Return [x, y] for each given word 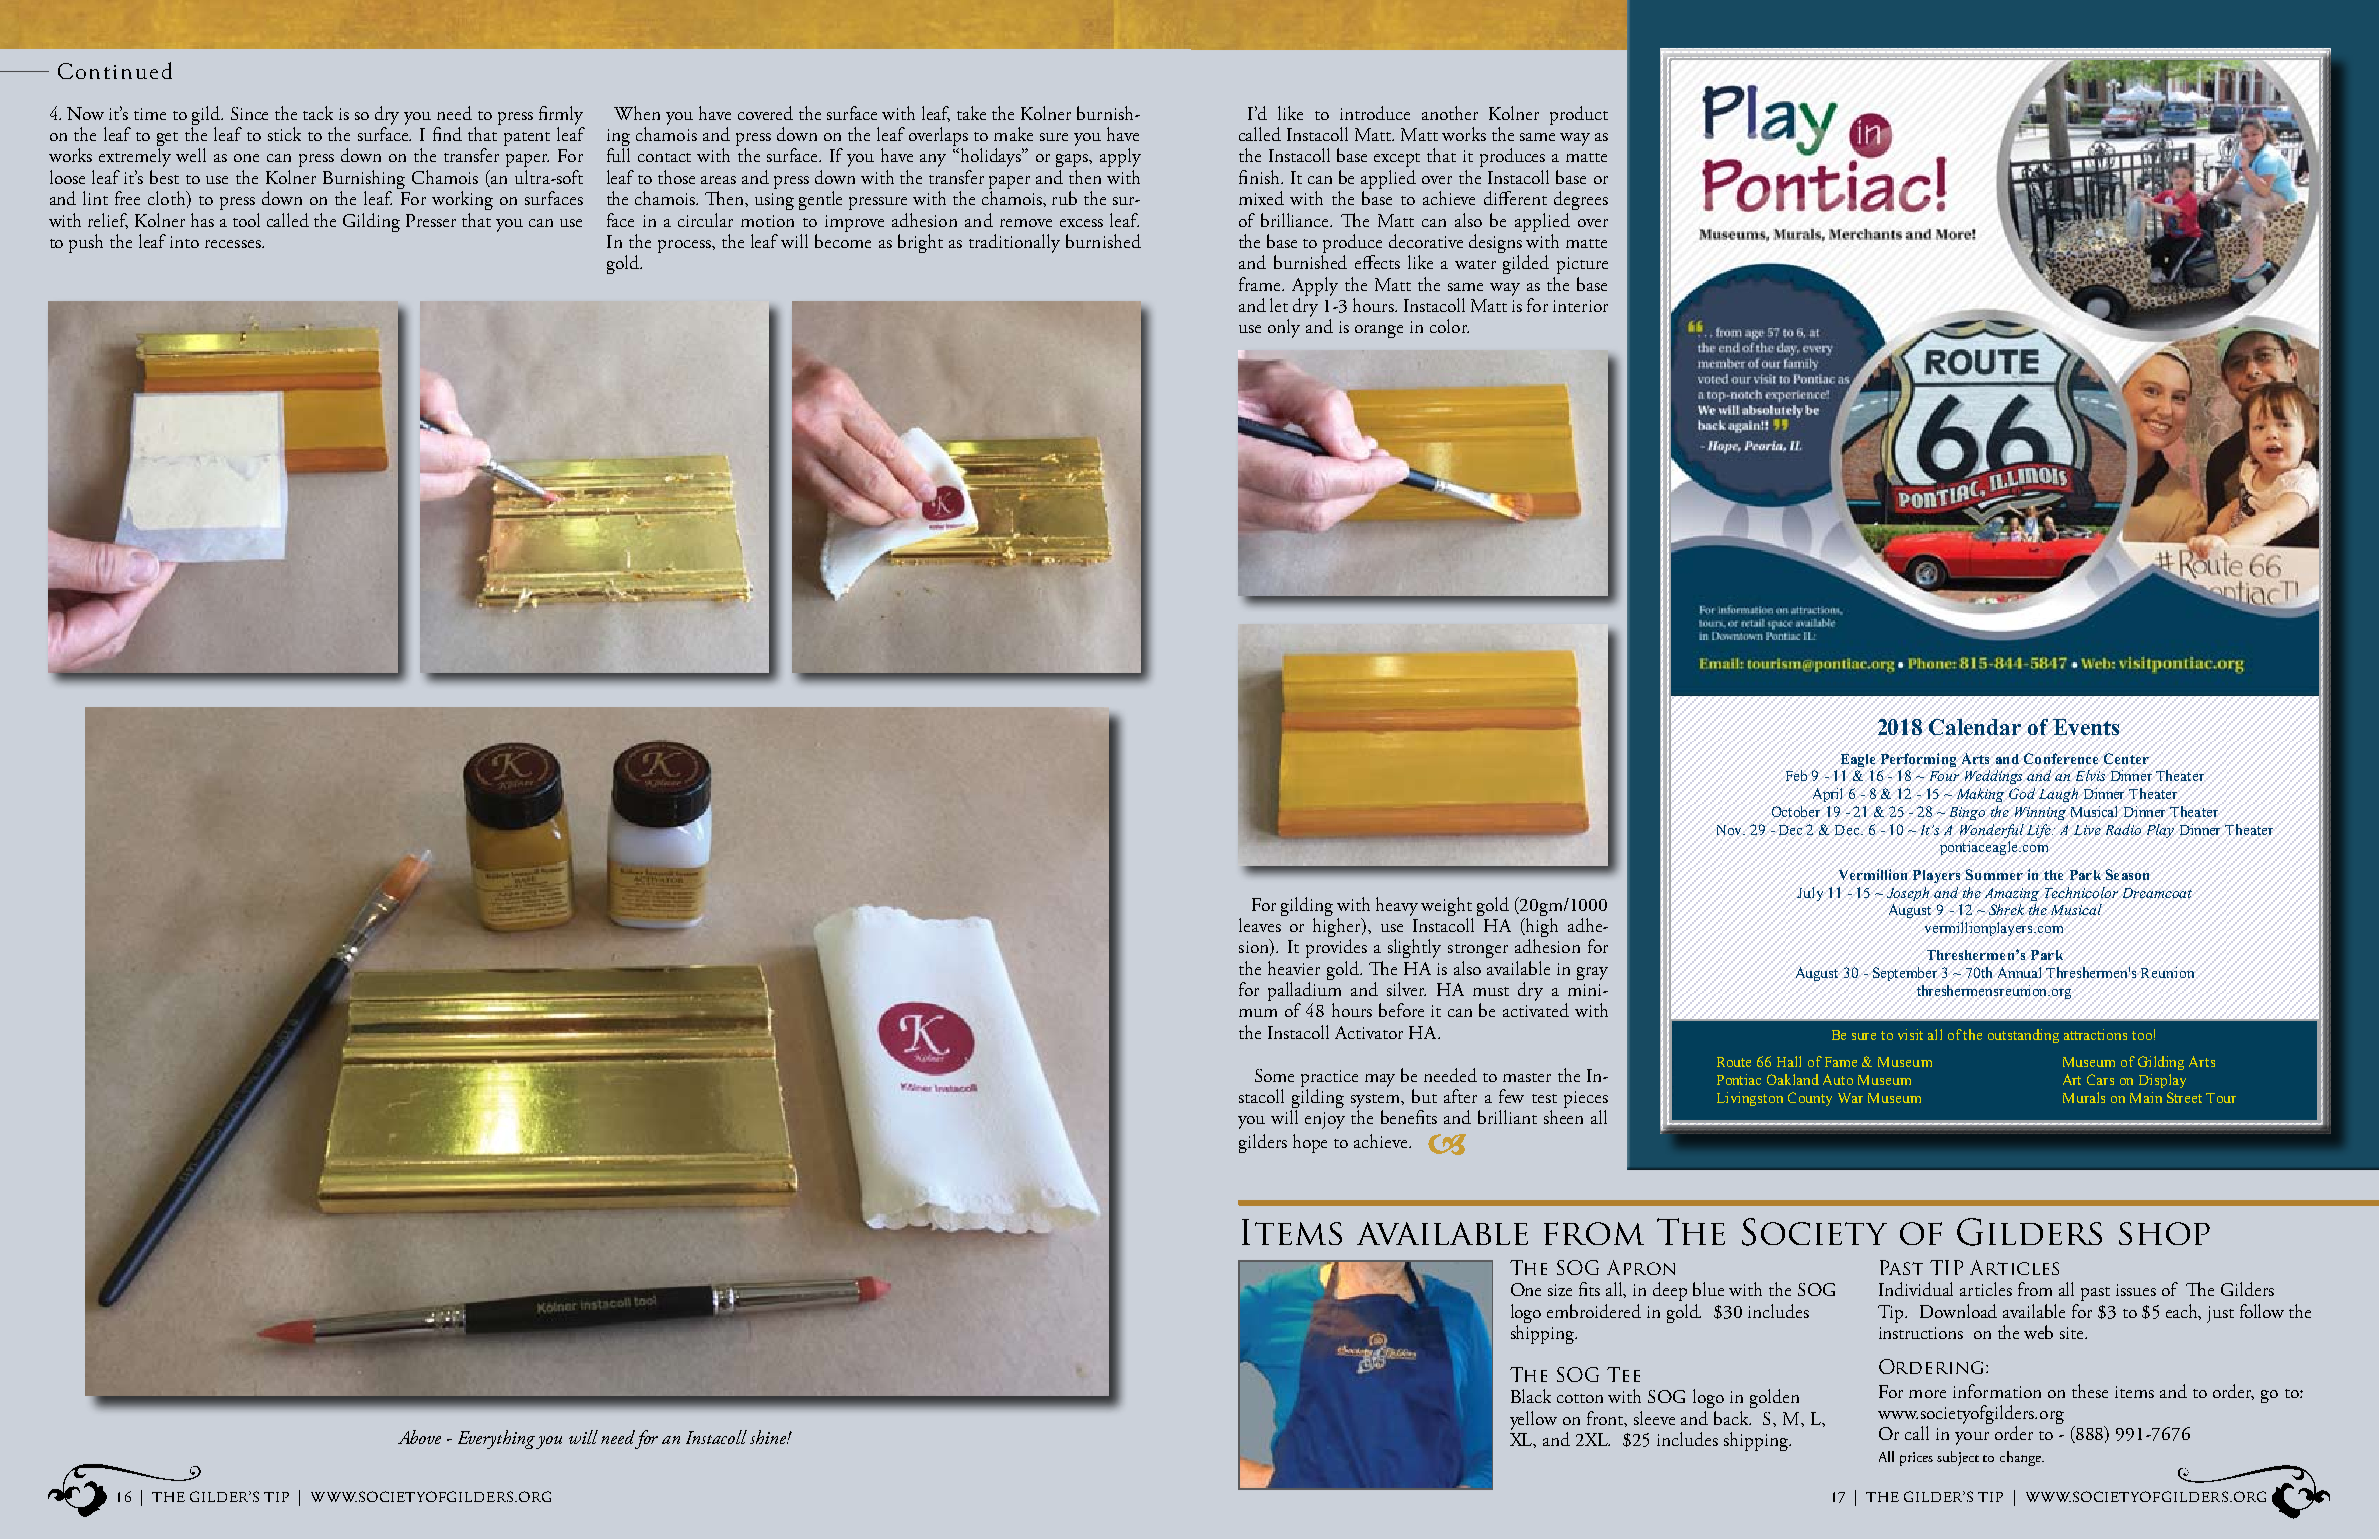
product [1579, 115]
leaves [1260, 925]
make [1013, 134]
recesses [234, 244]
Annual [2019, 972]
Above [419, 1437]
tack [318, 113]
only [1284, 328]
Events [2086, 727]
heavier [1294, 968]
